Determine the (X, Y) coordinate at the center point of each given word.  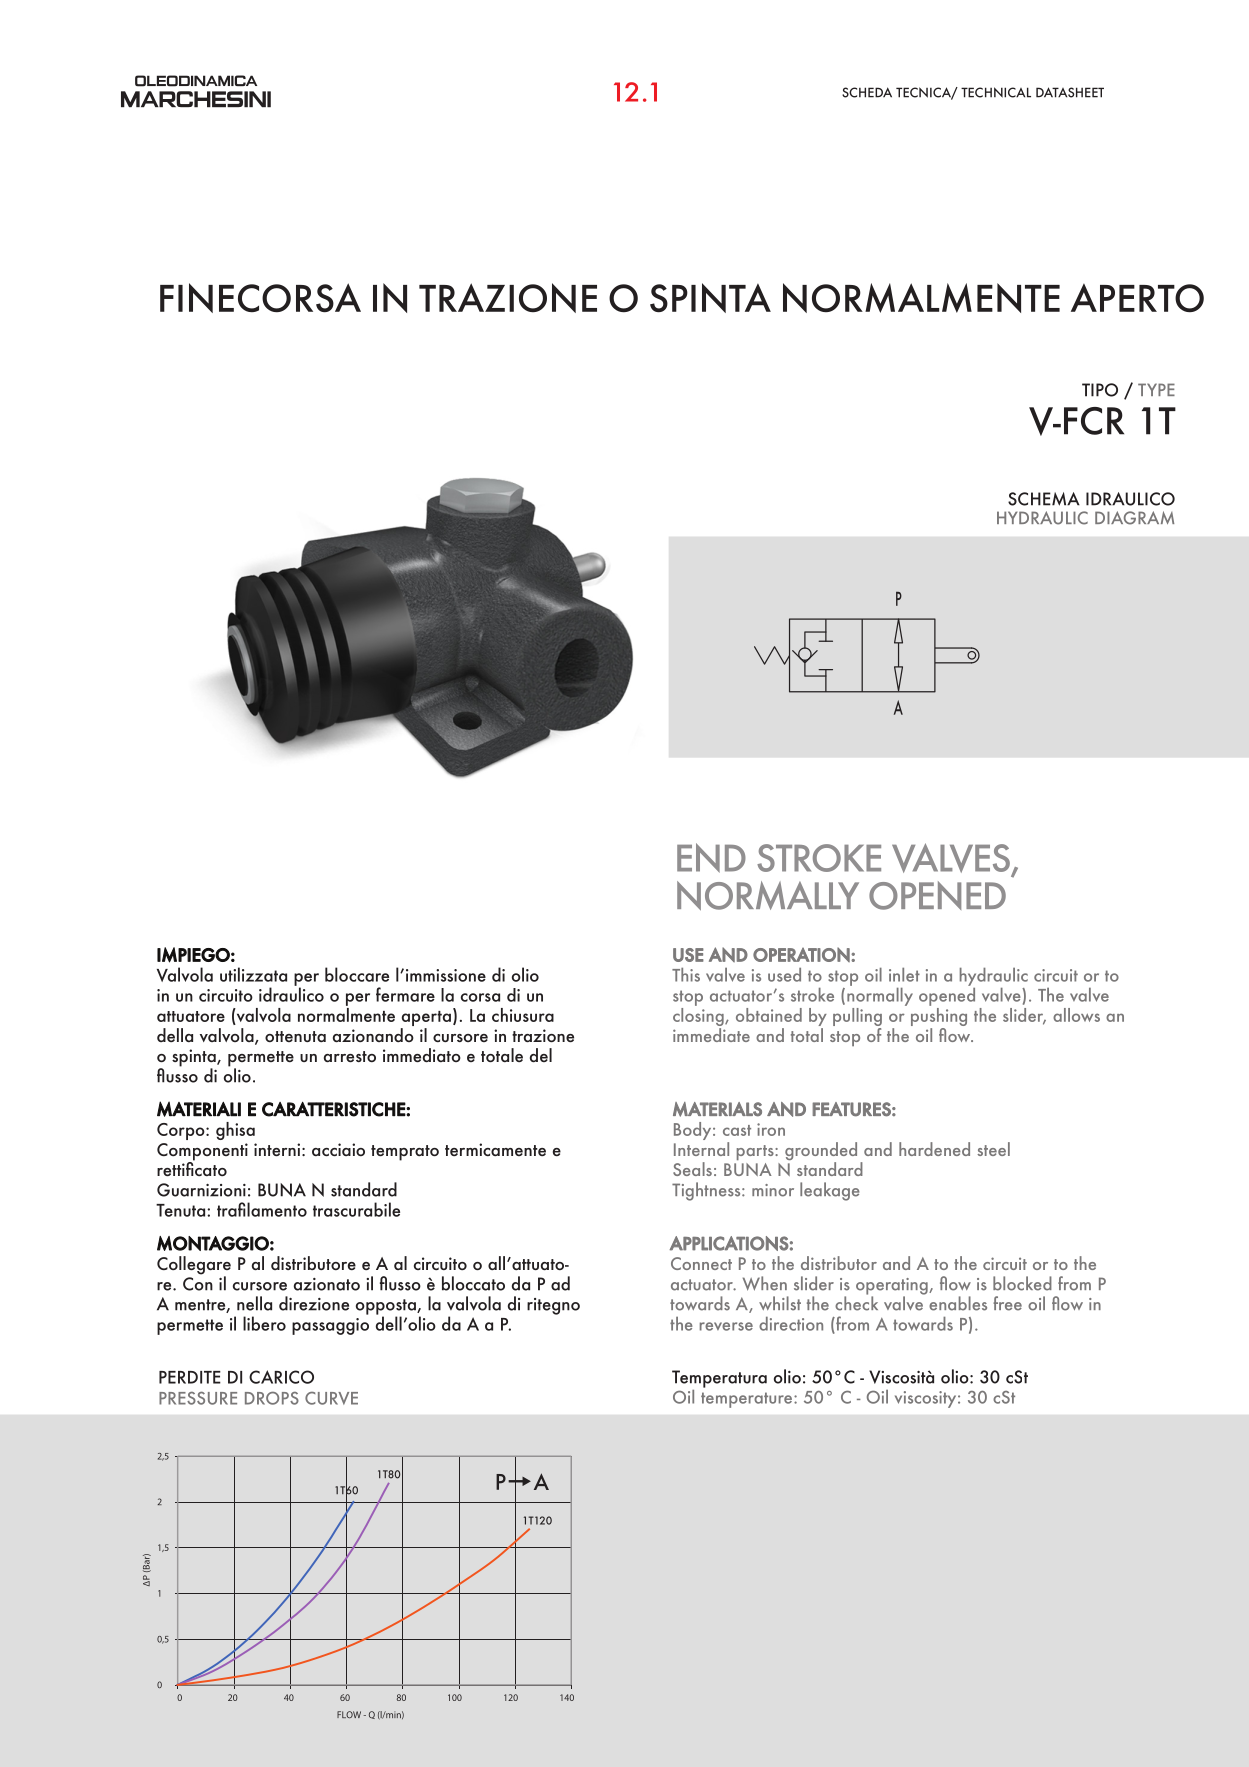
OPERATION (802, 954)
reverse (726, 1326)
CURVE (331, 1398)
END (711, 858)
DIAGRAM (1134, 518)
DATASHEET (1070, 92)
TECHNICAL (996, 92)
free (1007, 1303)
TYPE (1156, 389)
